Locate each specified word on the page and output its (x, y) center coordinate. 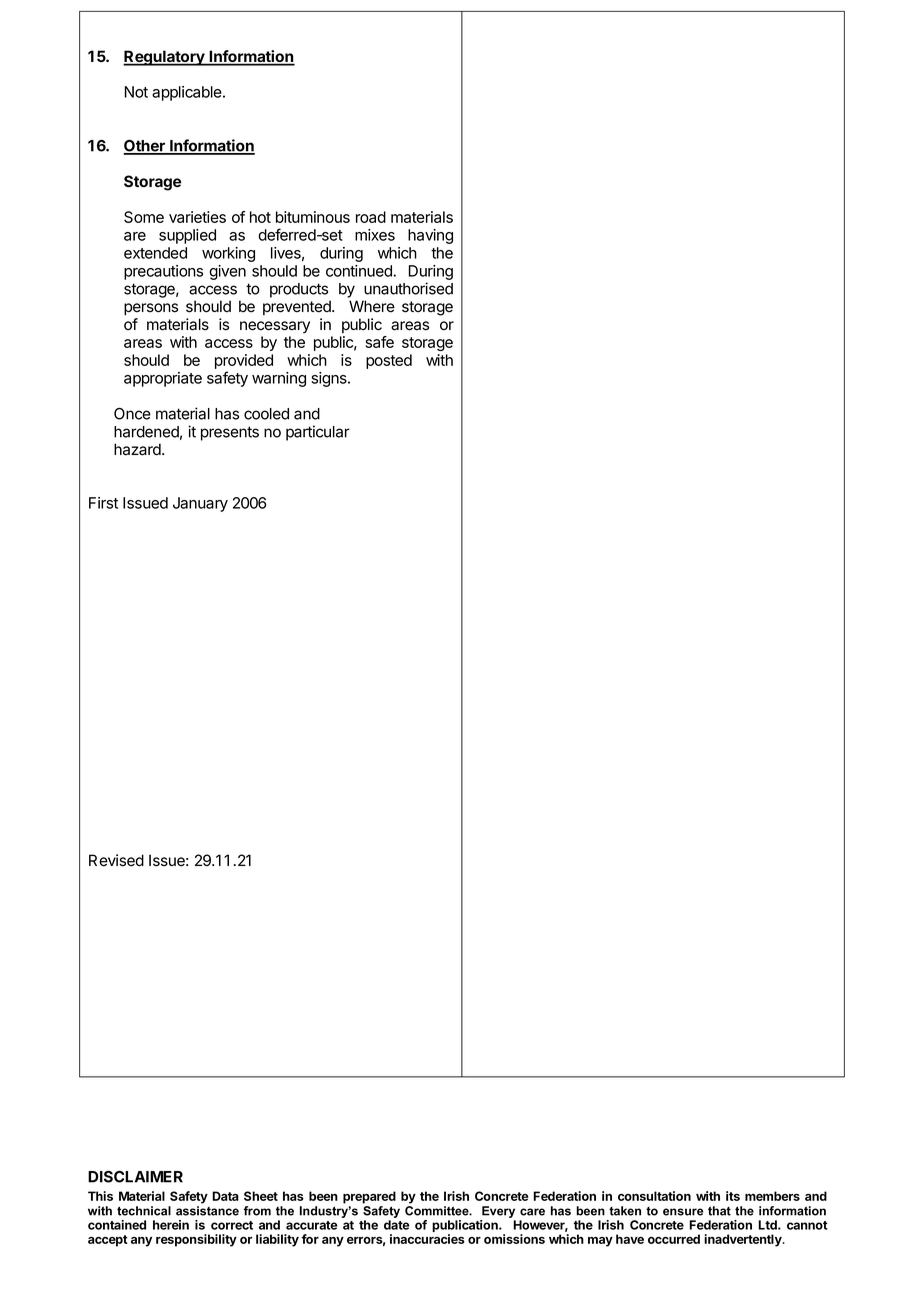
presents (230, 433)
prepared (369, 1197)
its (733, 1196)
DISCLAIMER (135, 1177)
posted (389, 361)
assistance (207, 1211)
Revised (116, 860)
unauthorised (408, 288)
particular (318, 433)
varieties (197, 217)
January (200, 504)
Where (372, 306)
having (430, 236)
